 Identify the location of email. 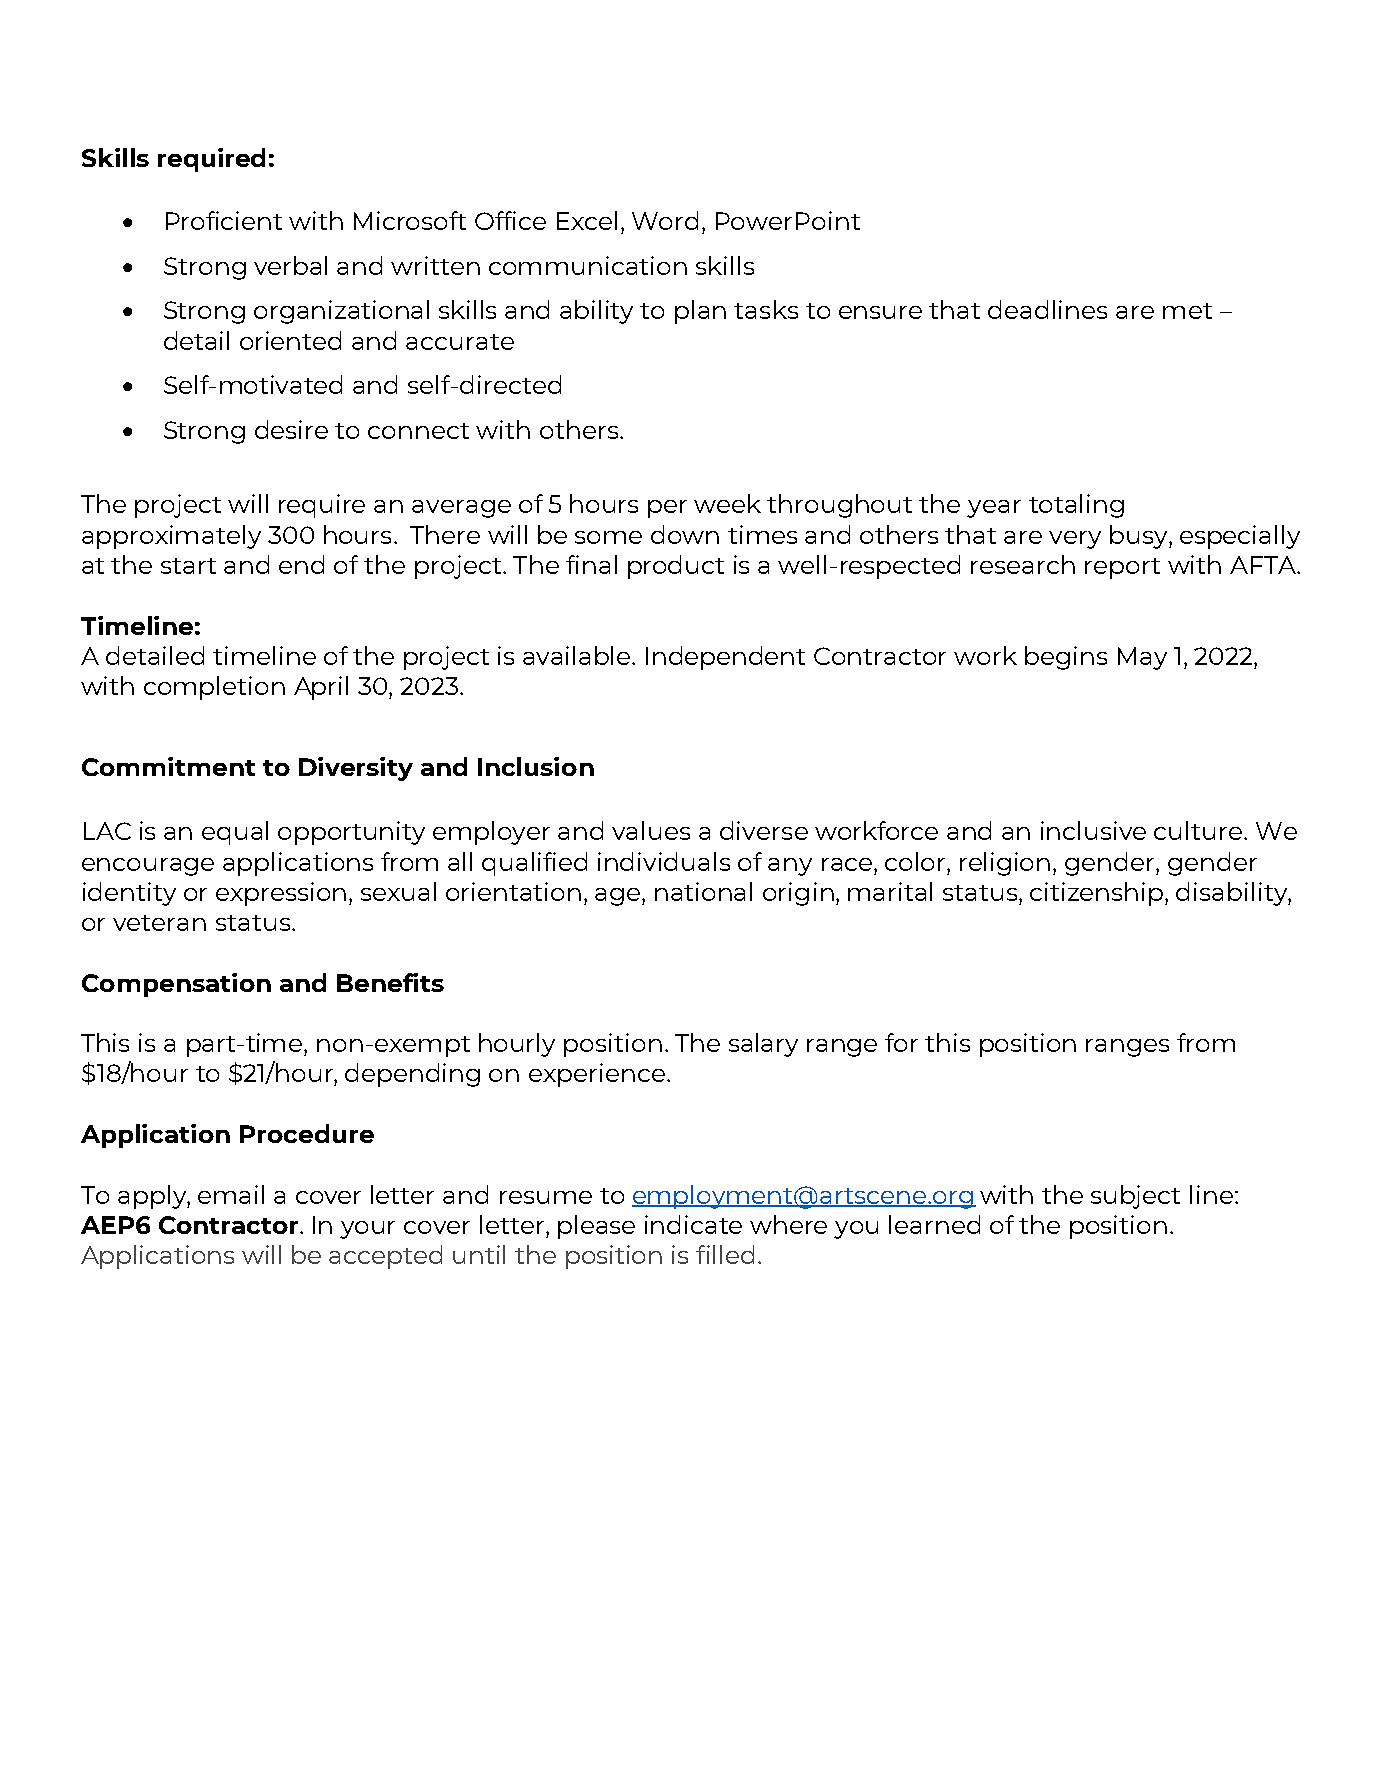
(231, 1194).
